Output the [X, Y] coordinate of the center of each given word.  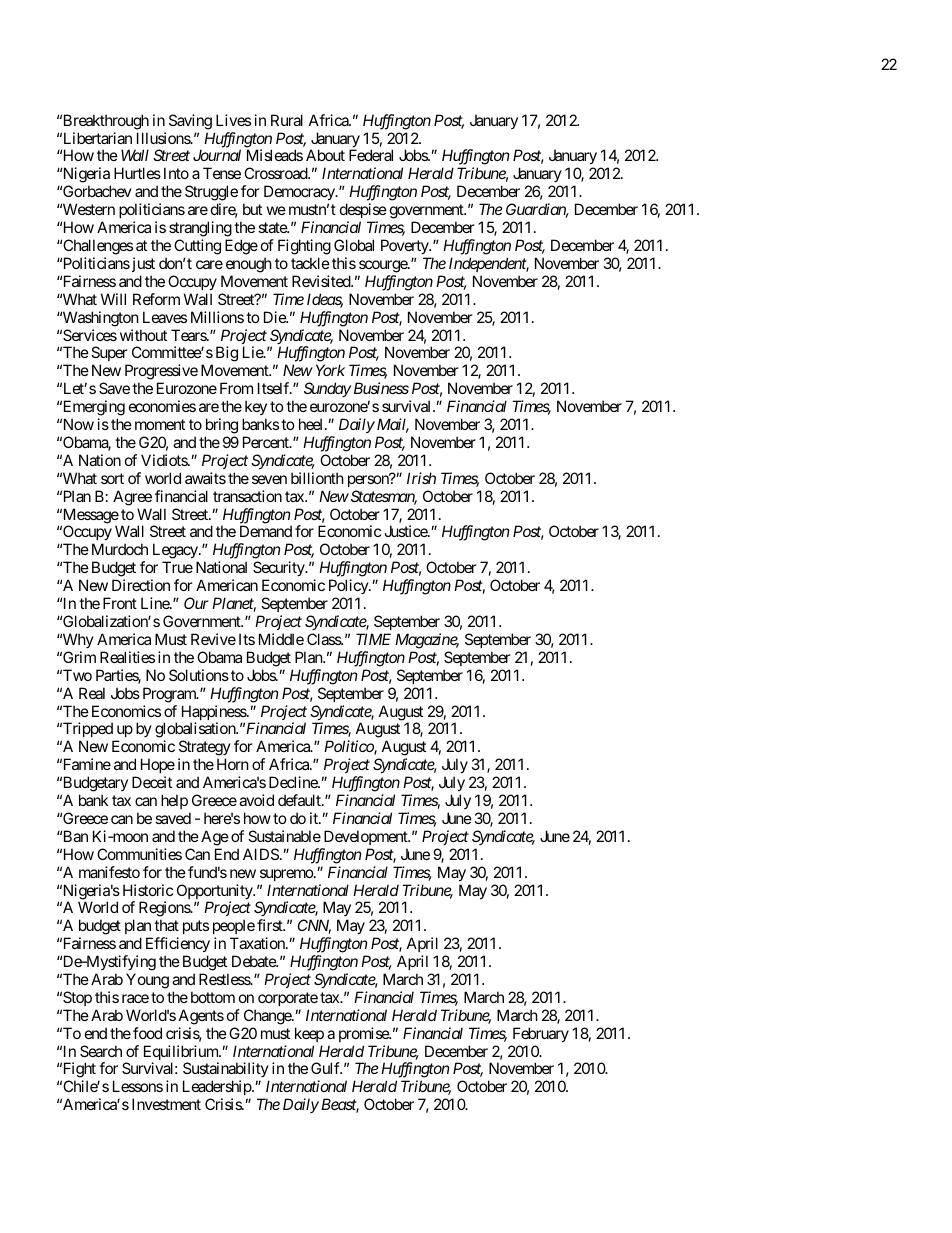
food [147, 1033]
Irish [421, 478]
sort [112, 478]
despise [363, 210]
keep [309, 1034]
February [541, 1034]
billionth [317, 478]
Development [367, 837]
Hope [158, 767]
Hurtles [137, 173]
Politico [349, 747]
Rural [287, 120]
